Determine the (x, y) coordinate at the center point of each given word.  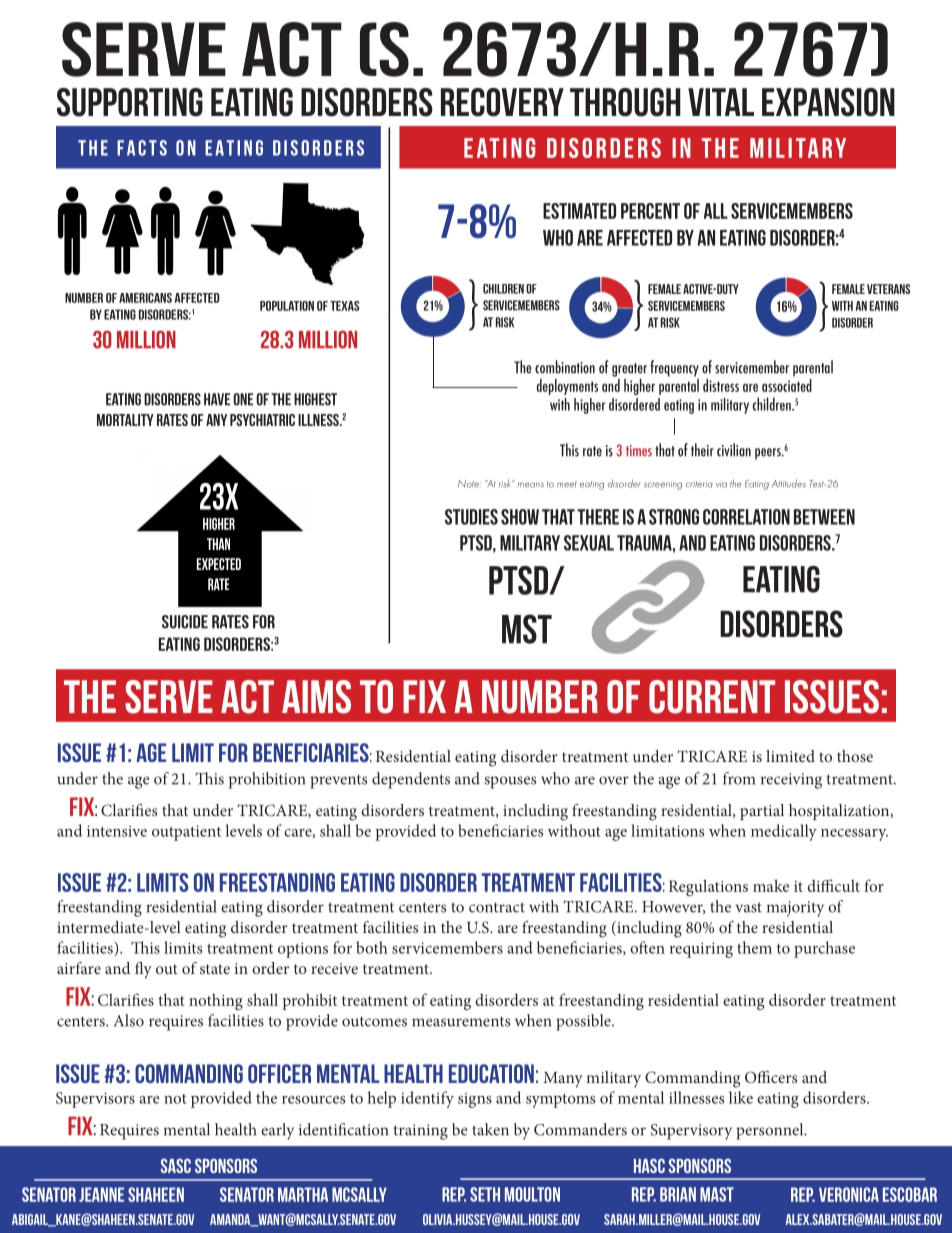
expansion (828, 102)
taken (490, 1129)
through (625, 102)
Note (469, 484)
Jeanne (101, 1194)
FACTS (142, 148)
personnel (771, 1131)
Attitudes (789, 483)
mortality (125, 420)
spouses (510, 782)
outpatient (186, 833)
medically (784, 832)
